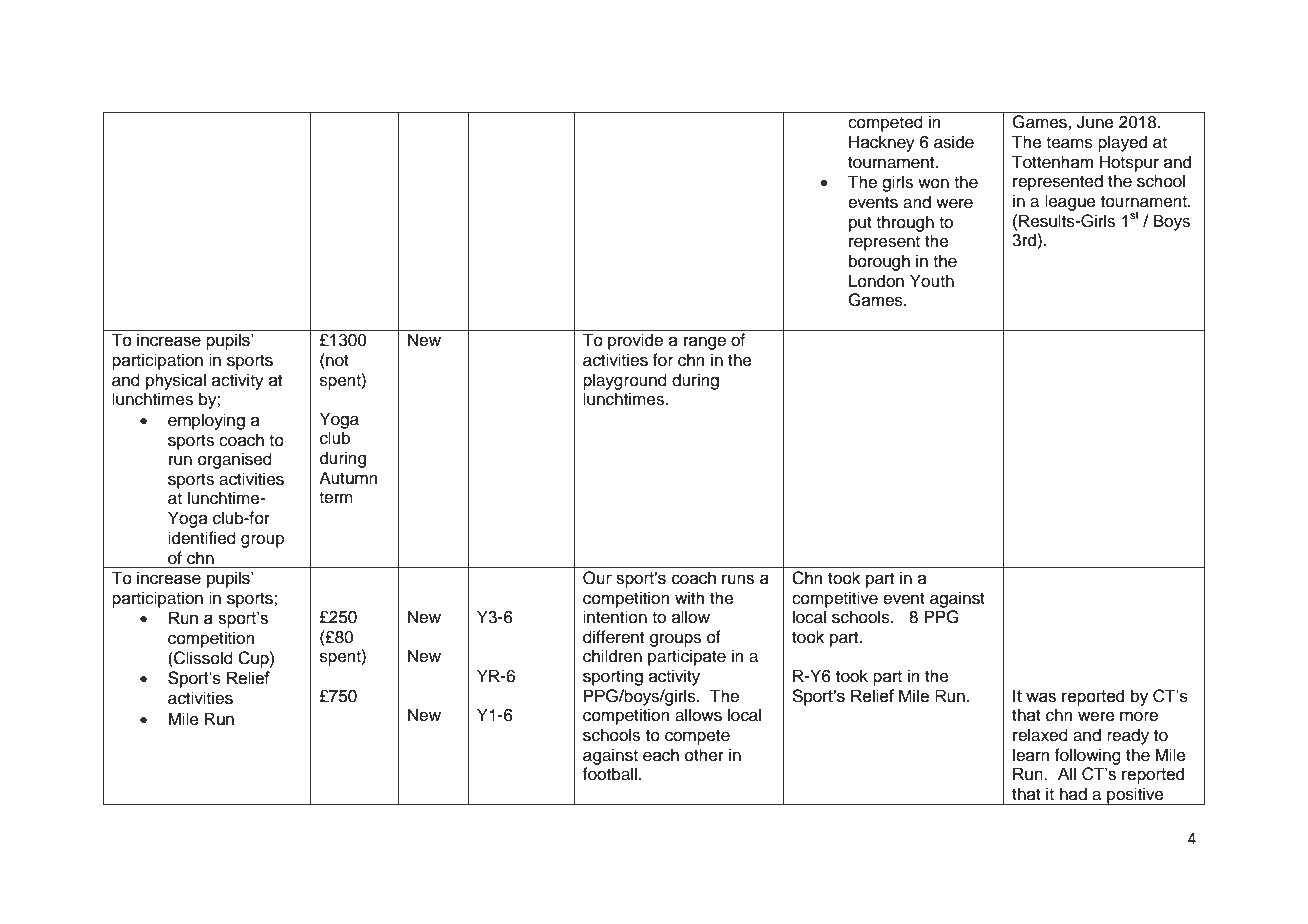  I want to click on Youth, so click(932, 281).
